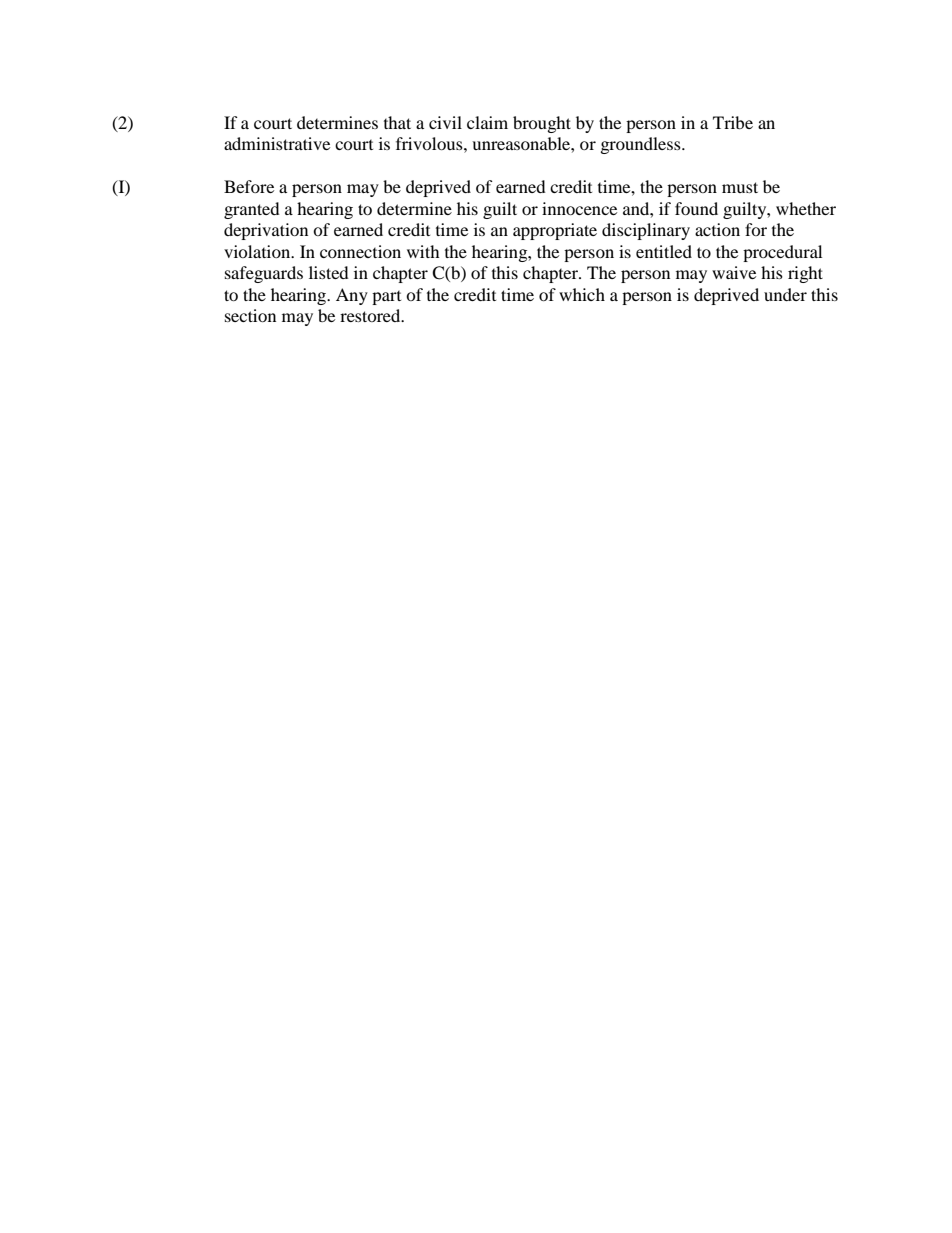 The width and height of the page is (952, 1233). Describe the element at coordinates (397, 122) in the page. I see `that` at that location.
